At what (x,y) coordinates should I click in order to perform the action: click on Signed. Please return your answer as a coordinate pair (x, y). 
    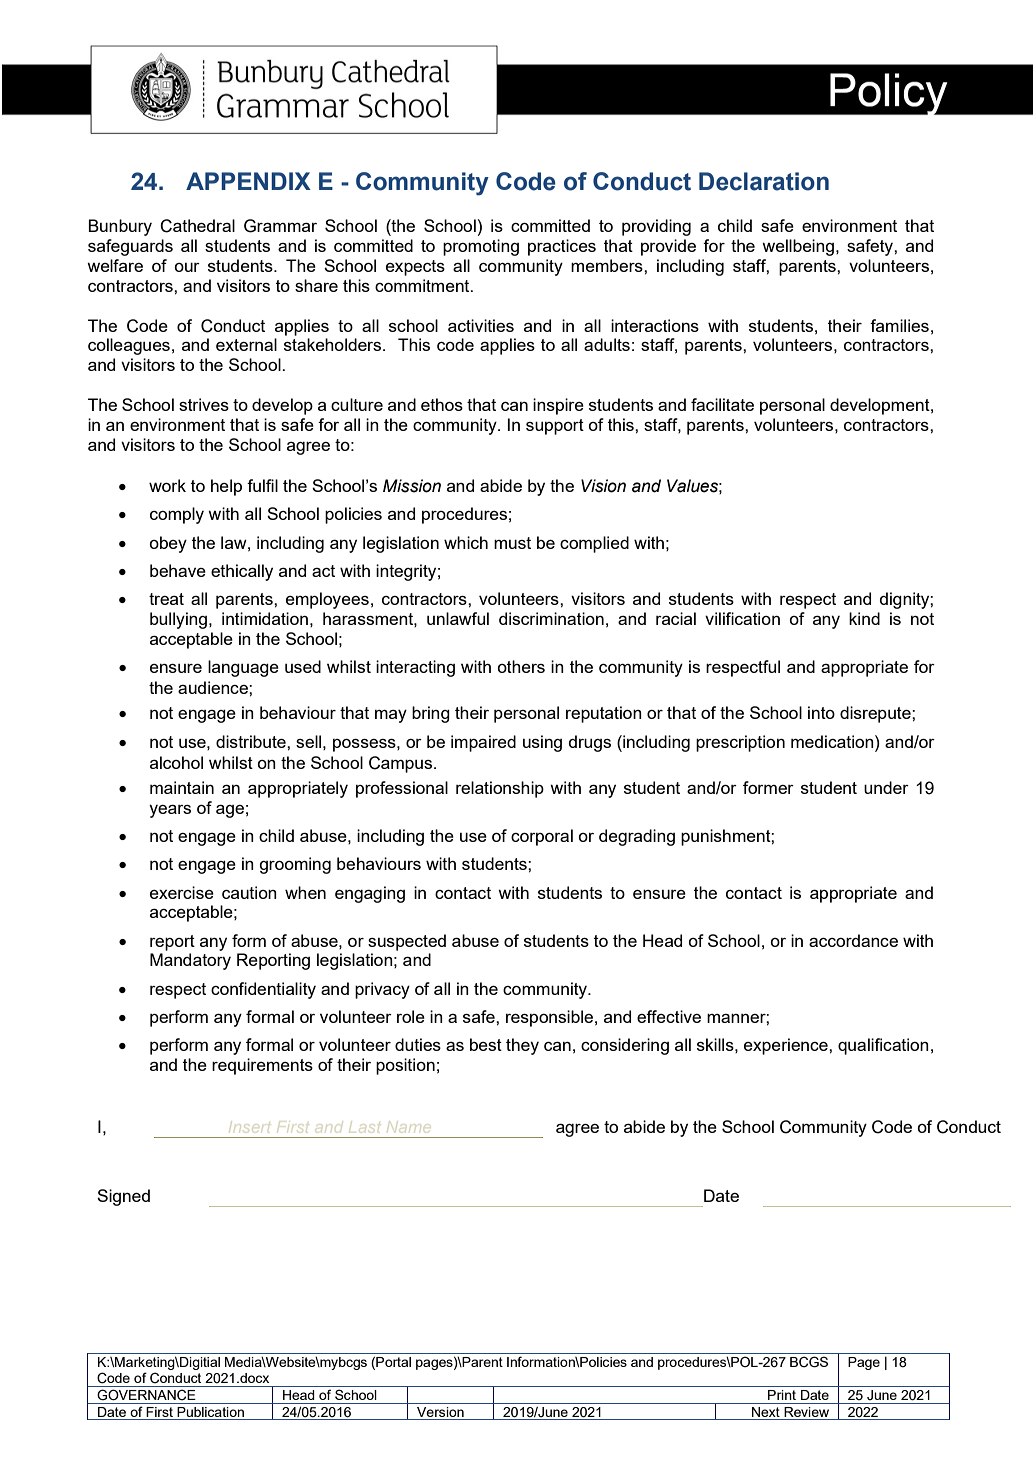
    Looking at the image, I should click on (123, 1197).
